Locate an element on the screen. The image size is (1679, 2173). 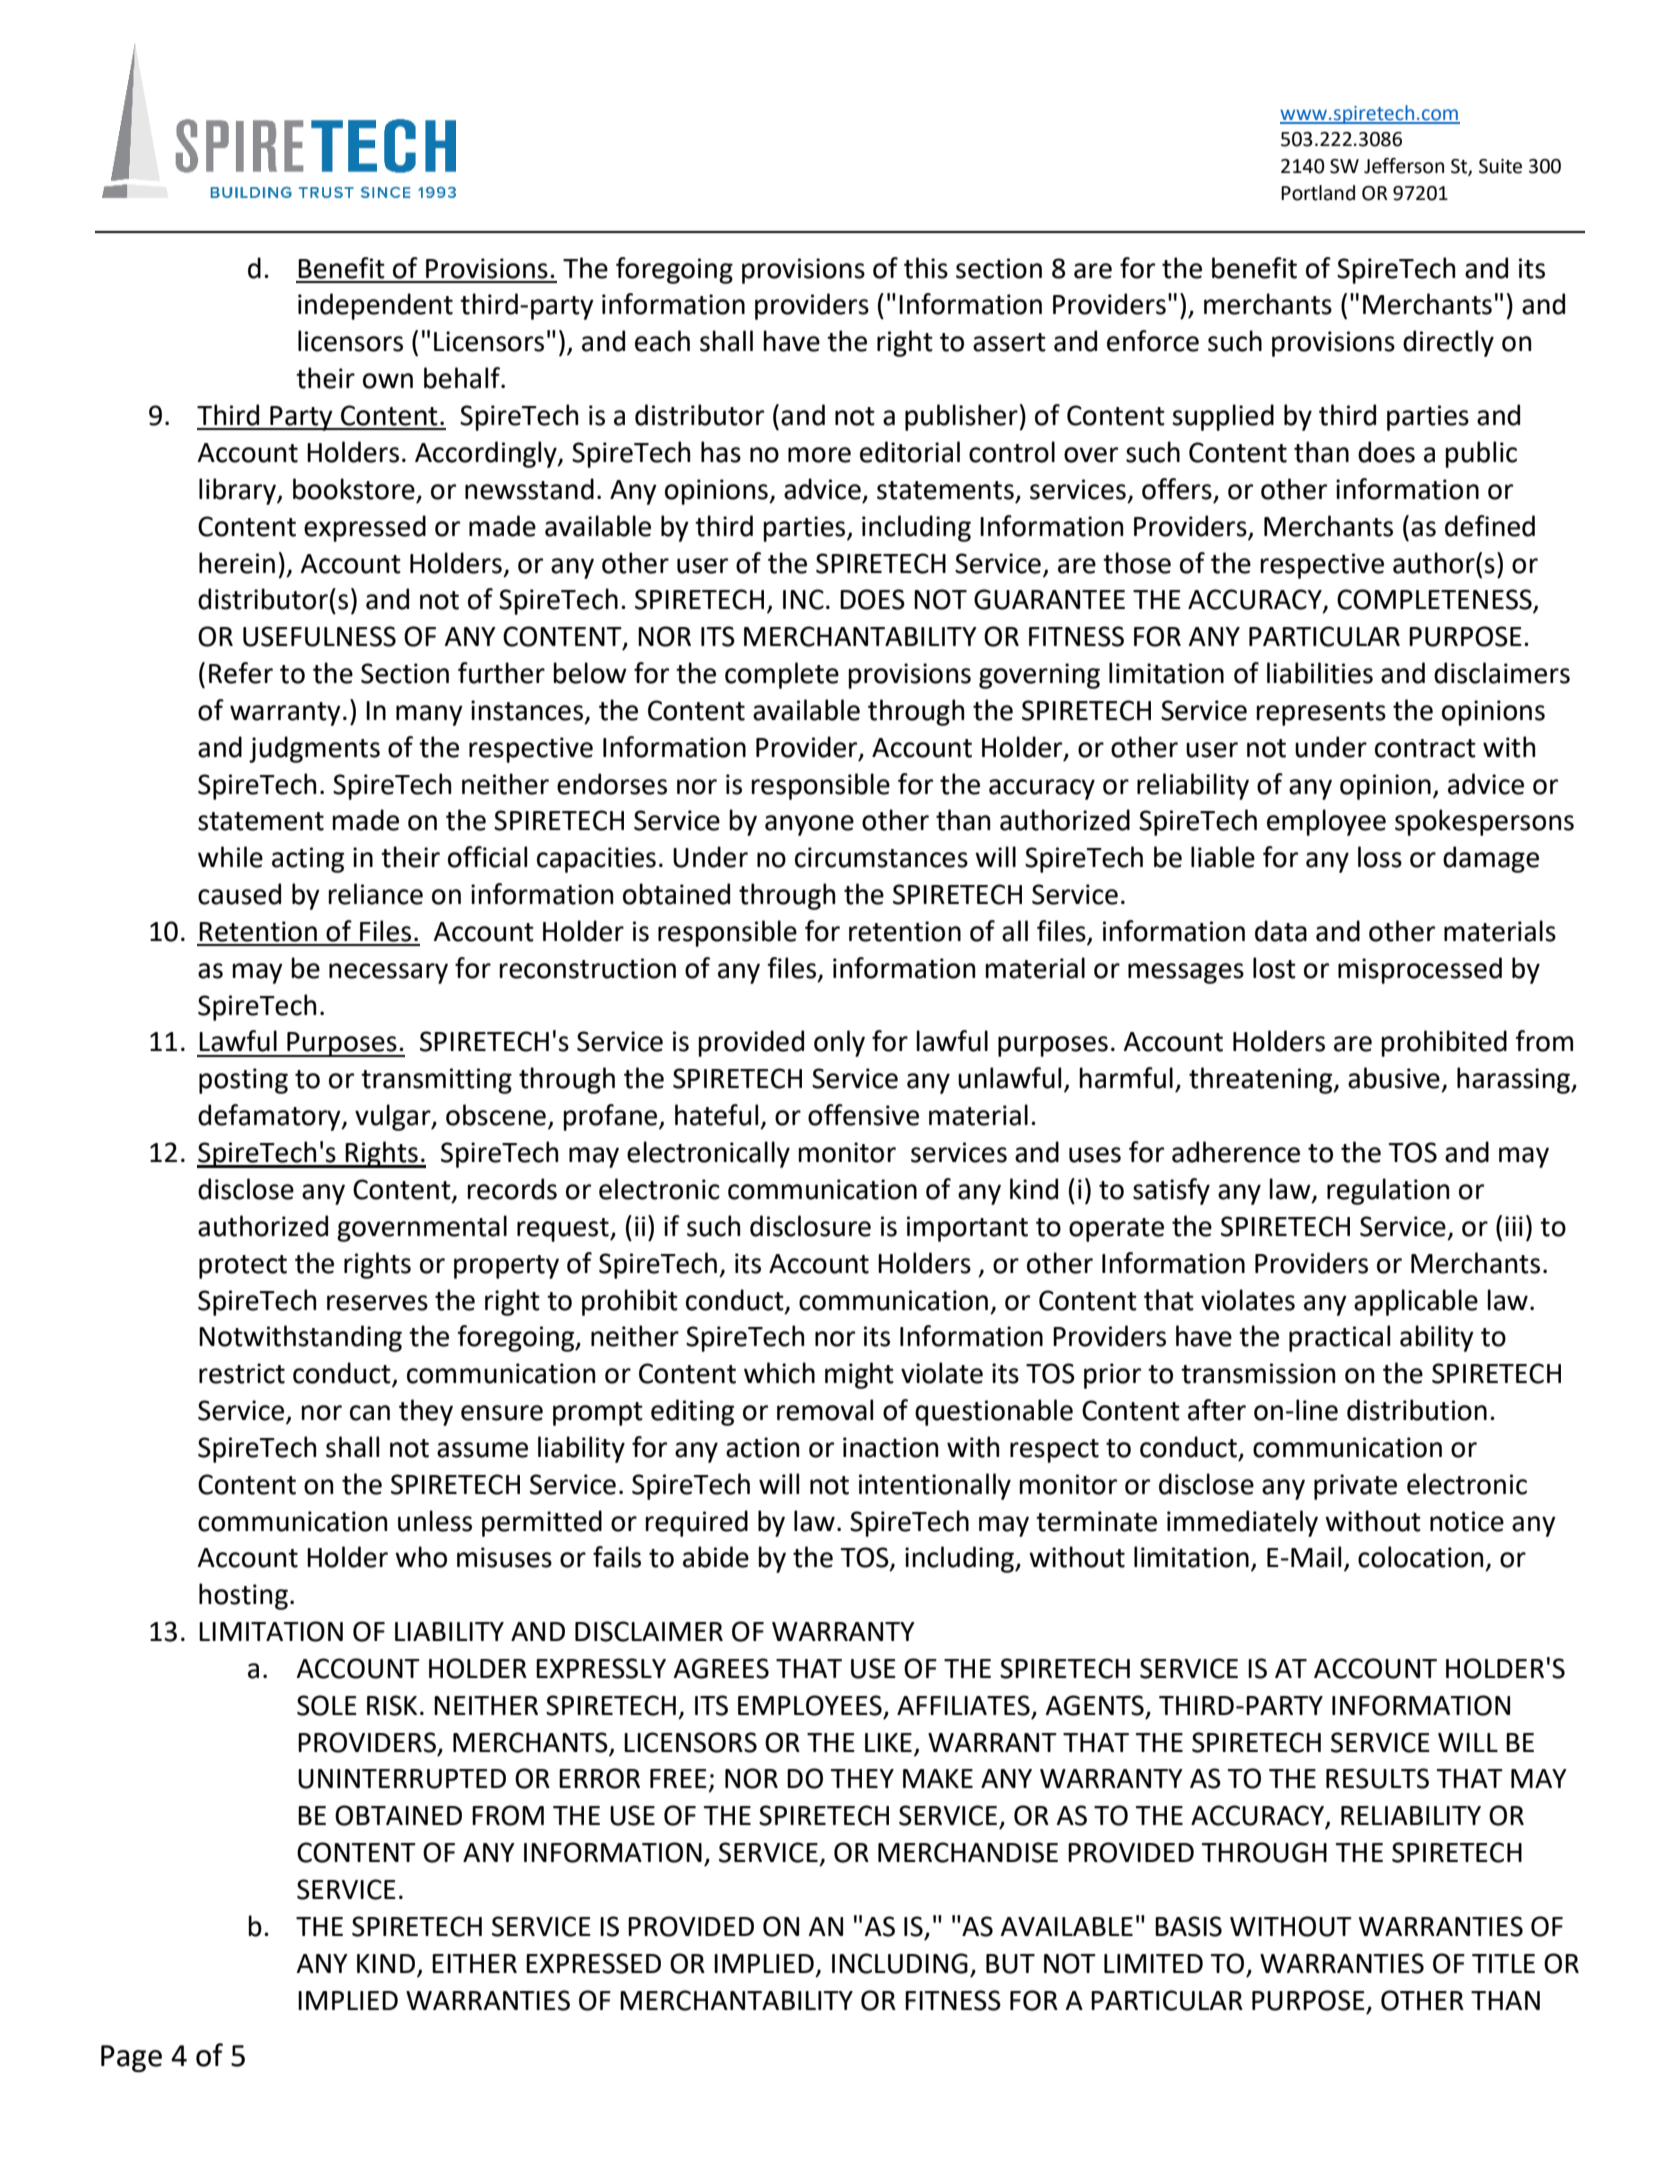
distribution is located at coordinates (1417, 1410).
